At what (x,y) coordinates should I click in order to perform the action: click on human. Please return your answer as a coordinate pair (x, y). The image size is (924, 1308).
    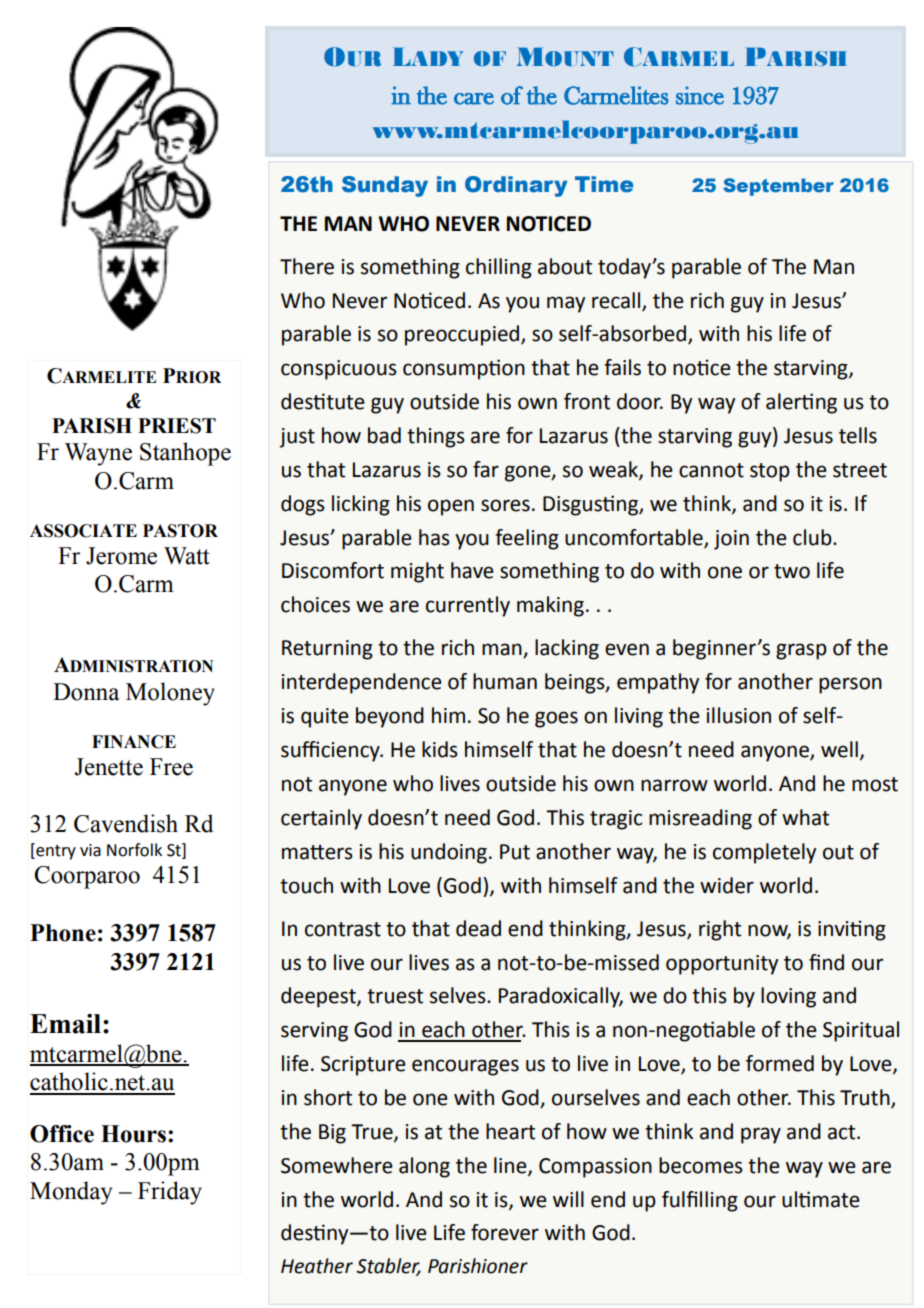
    Looking at the image, I should click on (505, 681).
